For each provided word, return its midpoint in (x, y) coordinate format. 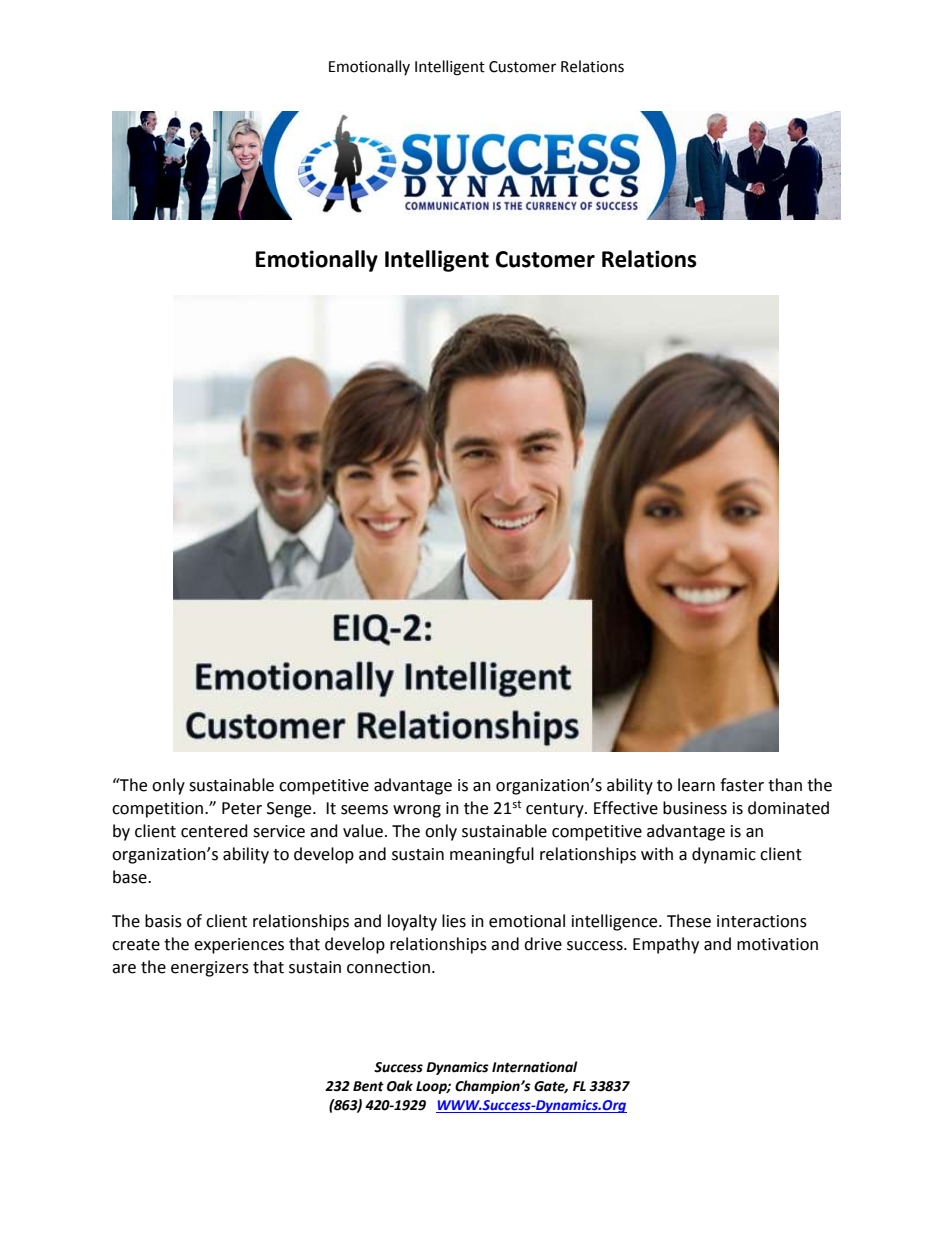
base (131, 877)
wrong (417, 811)
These (689, 921)
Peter (242, 808)
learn (696, 785)
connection (388, 967)
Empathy (666, 945)
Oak (400, 1086)
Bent (368, 1086)
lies (454, 921)
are (124, 969)
